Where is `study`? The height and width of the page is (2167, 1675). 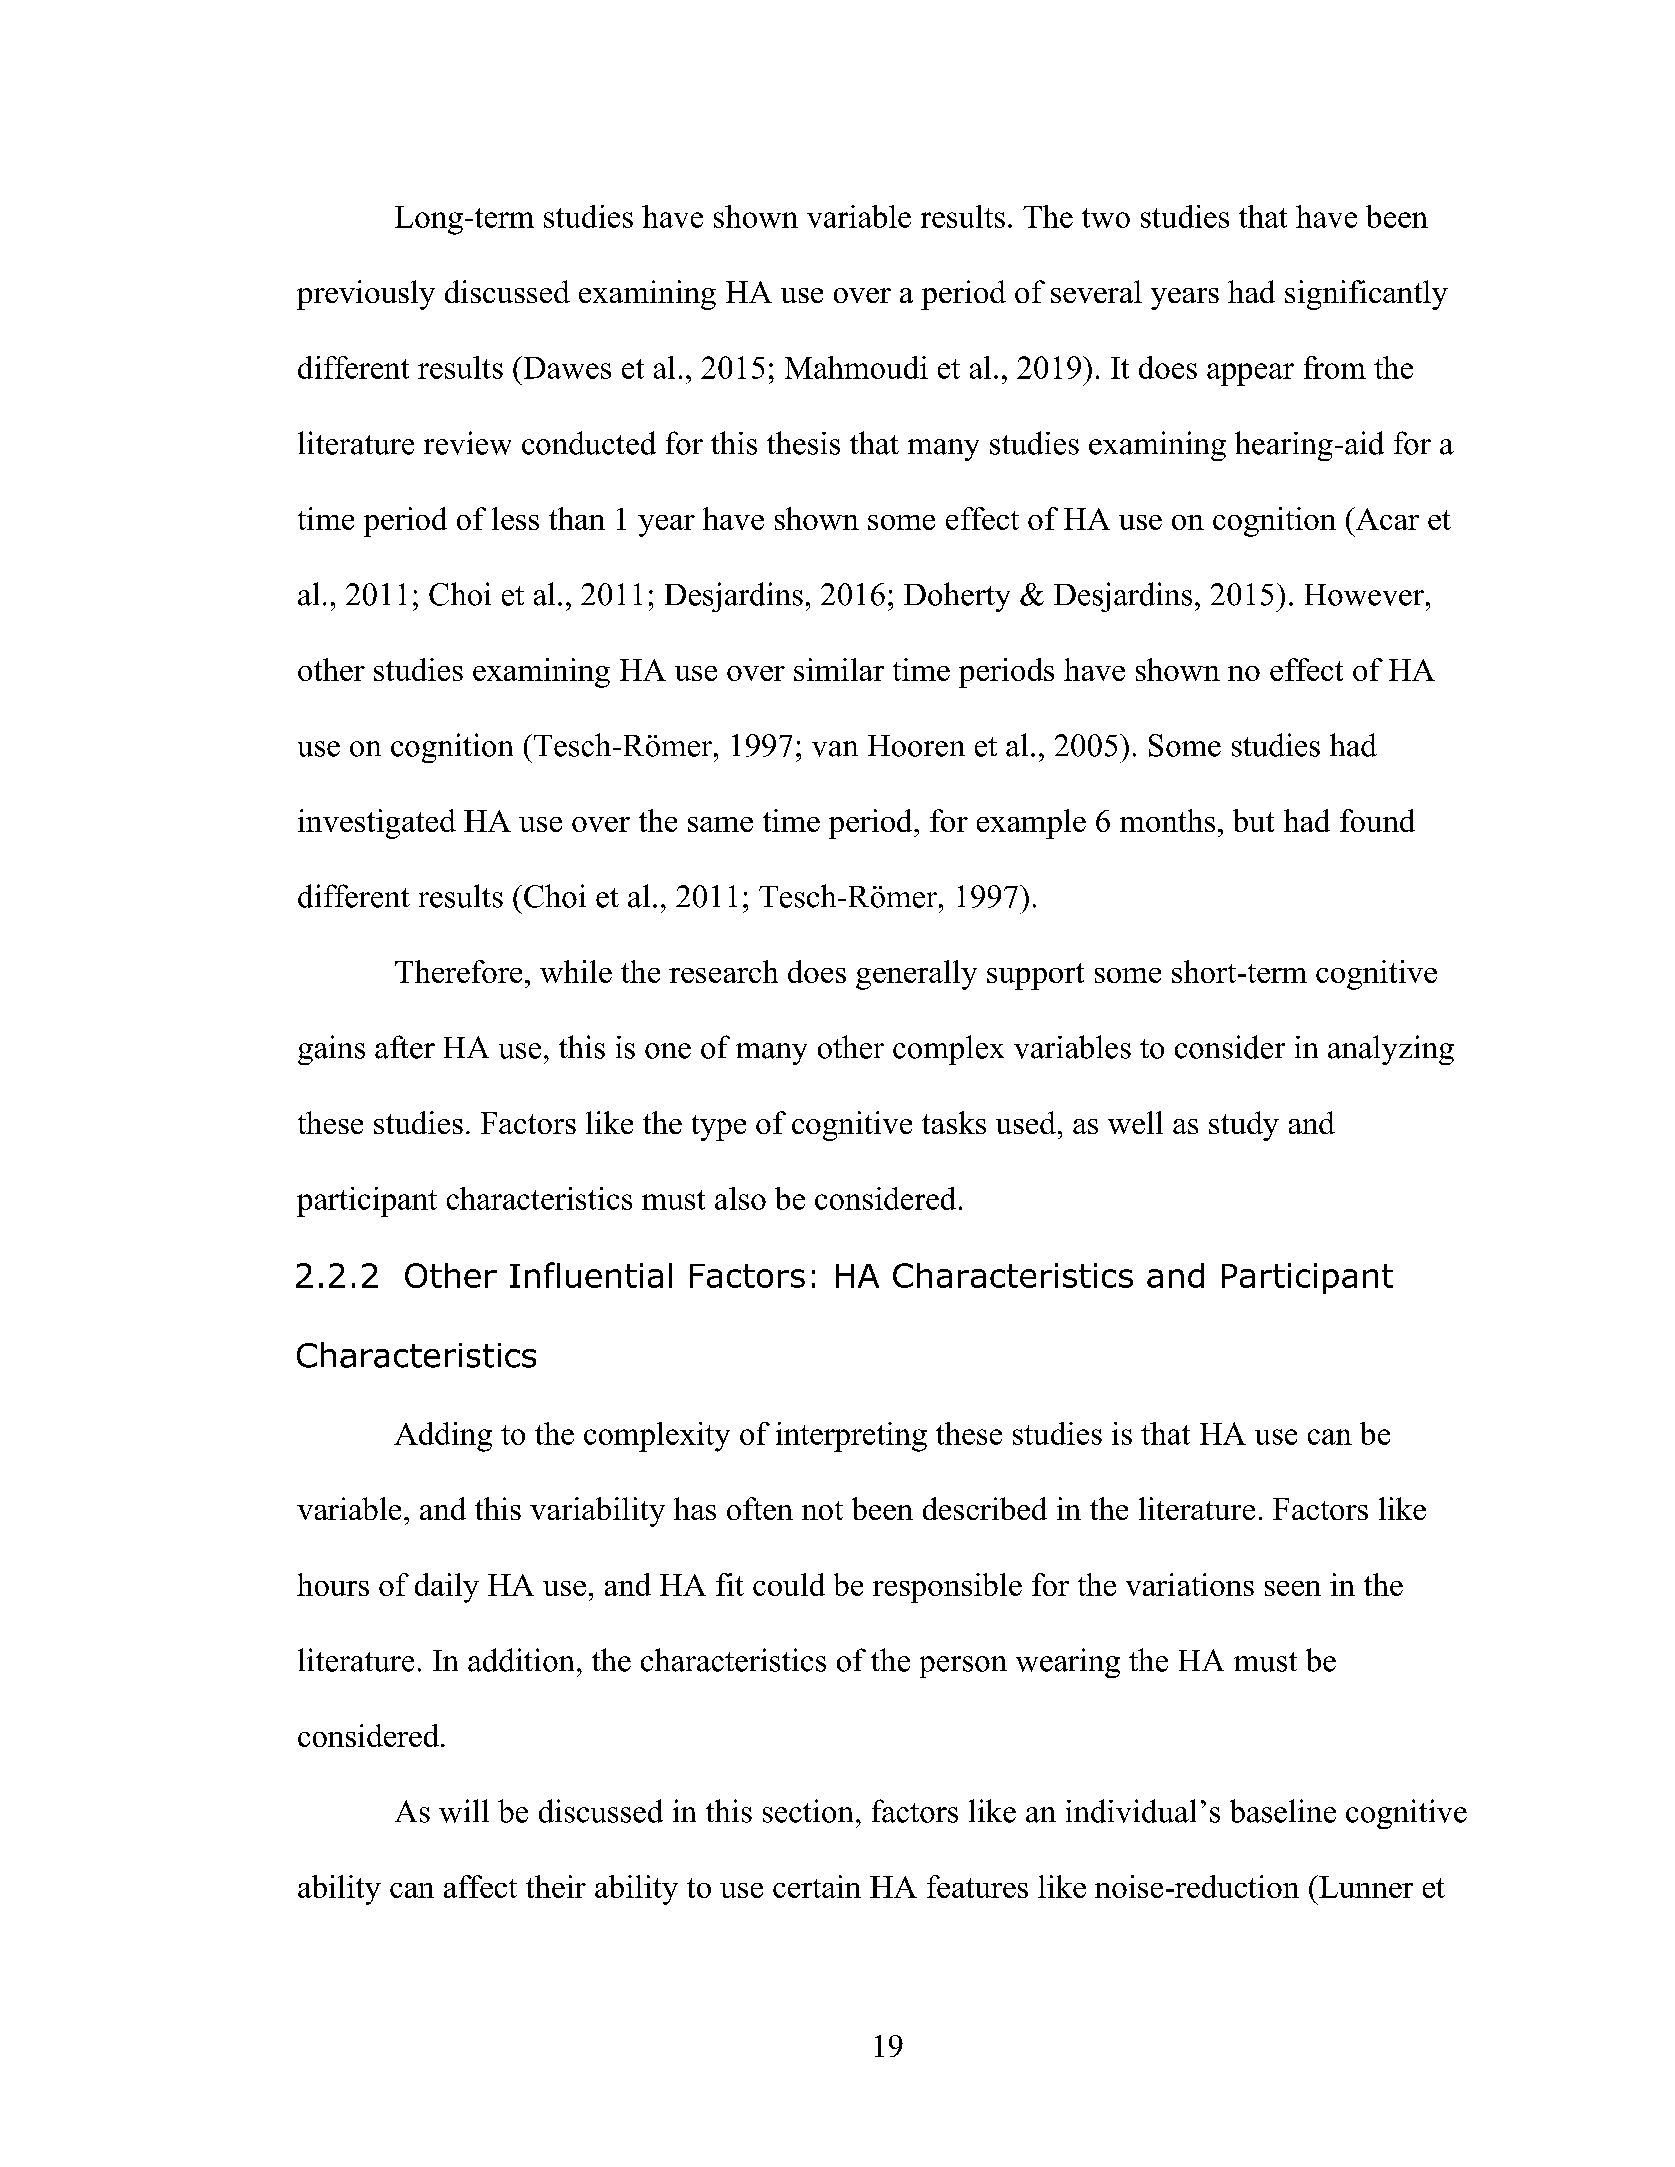
study is located at coordinates (1244, 1126).
